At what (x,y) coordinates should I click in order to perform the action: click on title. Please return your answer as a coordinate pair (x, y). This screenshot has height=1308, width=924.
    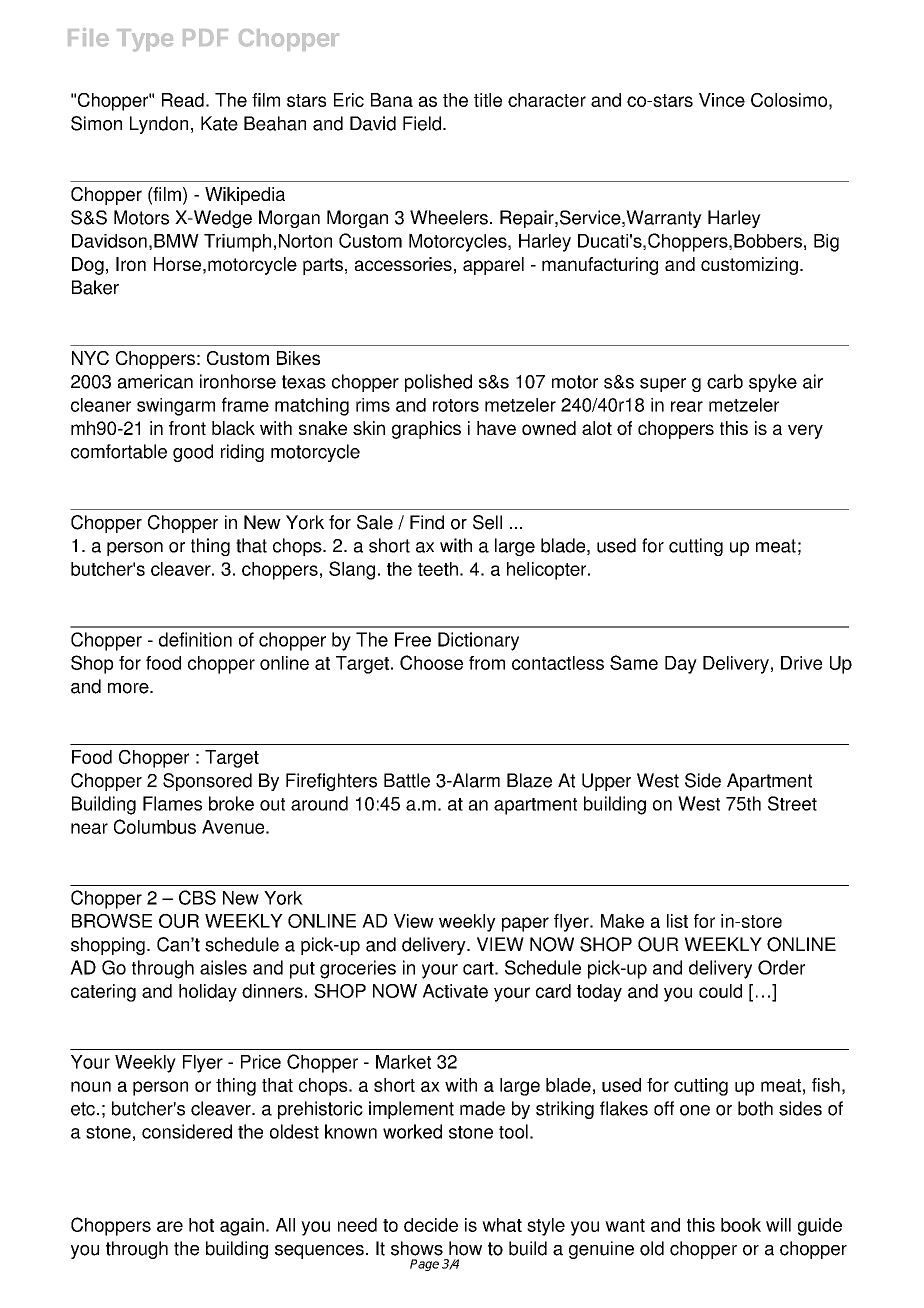
    Looking at the image, I should click on (488, 100).
